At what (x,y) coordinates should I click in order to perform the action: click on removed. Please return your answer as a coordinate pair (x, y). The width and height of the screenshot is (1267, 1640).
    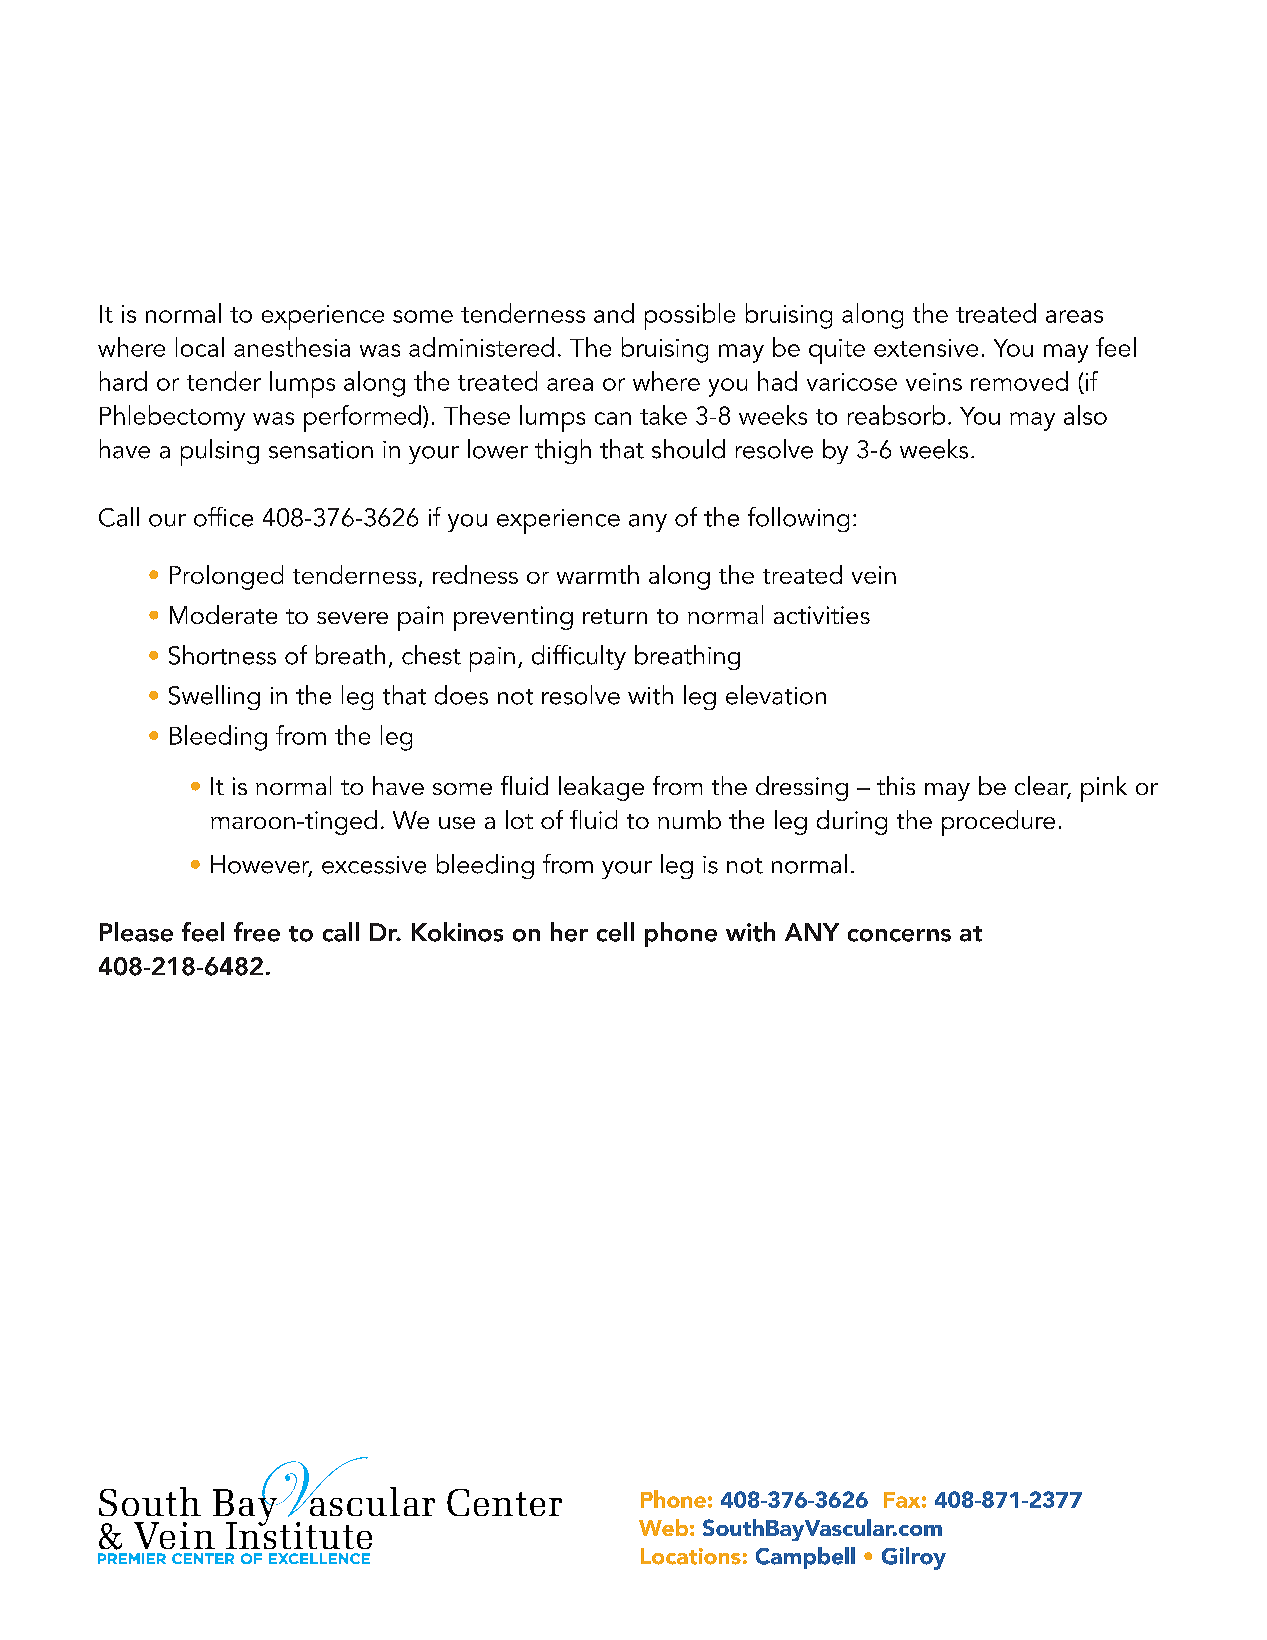
    Looking at the image, I should click on (1019, 381).
